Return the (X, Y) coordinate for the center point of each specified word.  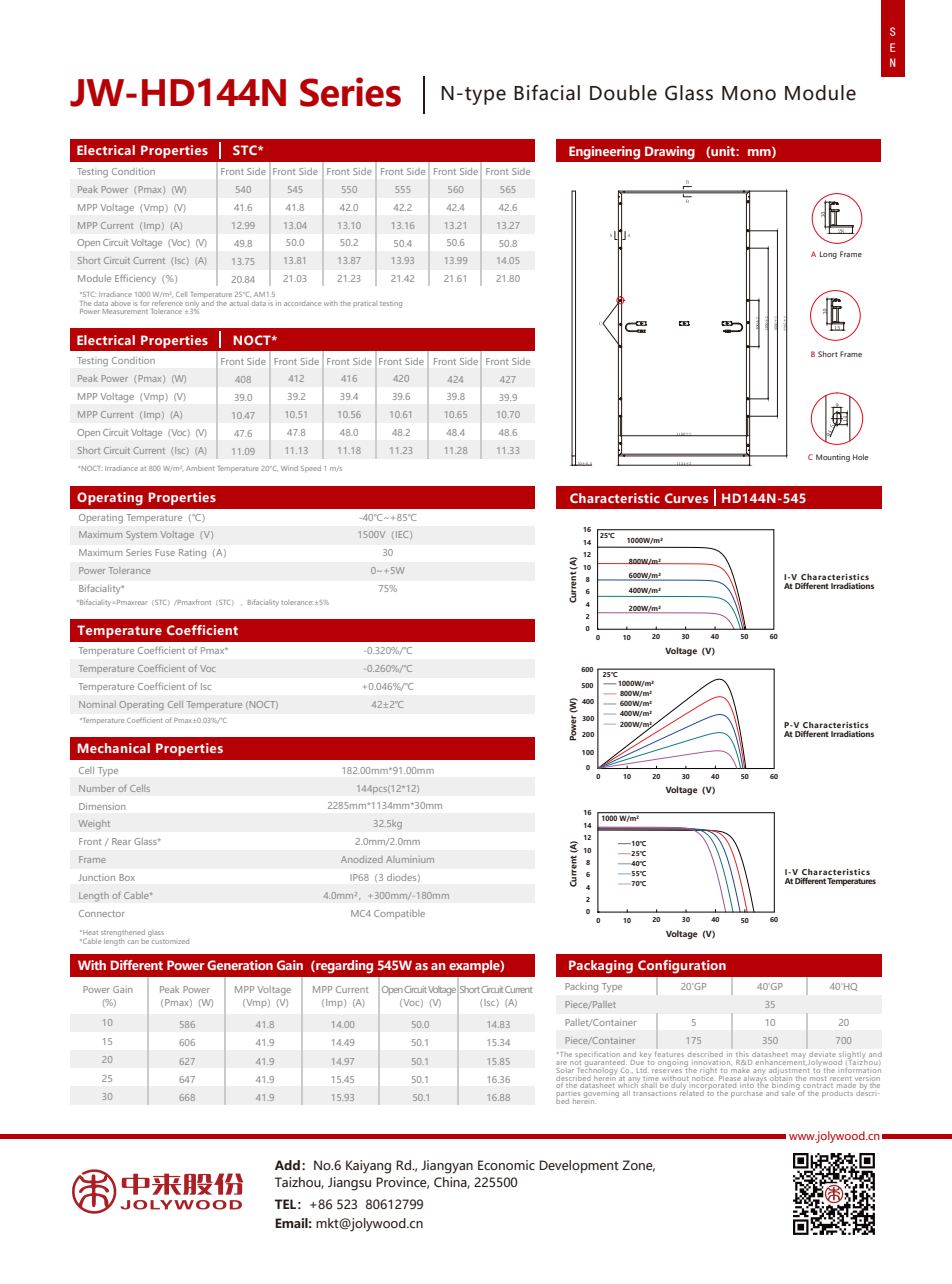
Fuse (165, 552)
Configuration (682, 967)
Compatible (399, 914)
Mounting (833, 458)
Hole (861, 457)
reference (167, 301)
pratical (365, 304)
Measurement (125, 311)
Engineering (604, 153)
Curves (686, 498)
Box (127, 877)
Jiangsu (349, 1184)
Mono (749, 93)
